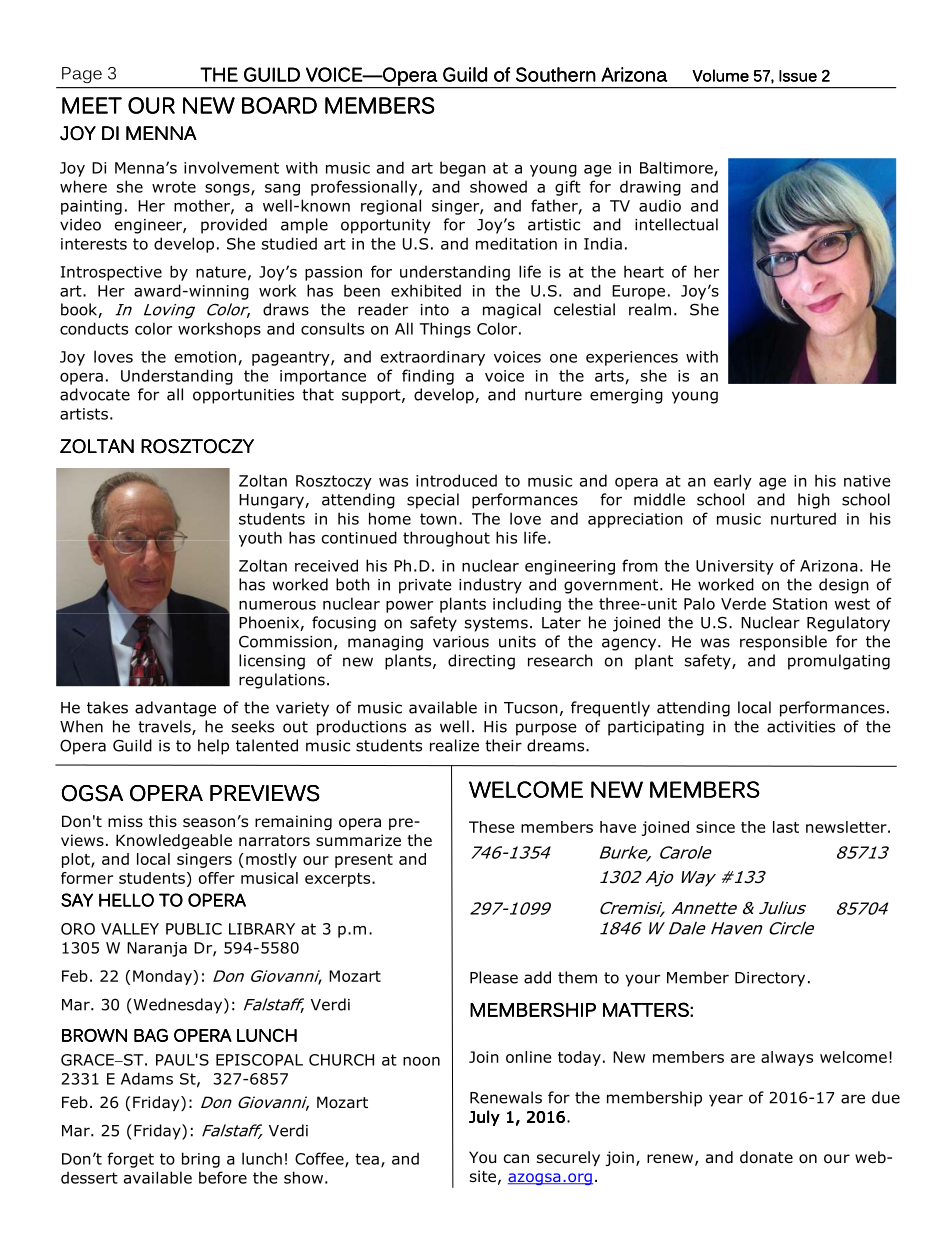  I want to click on bring, so click(201, 1160).
